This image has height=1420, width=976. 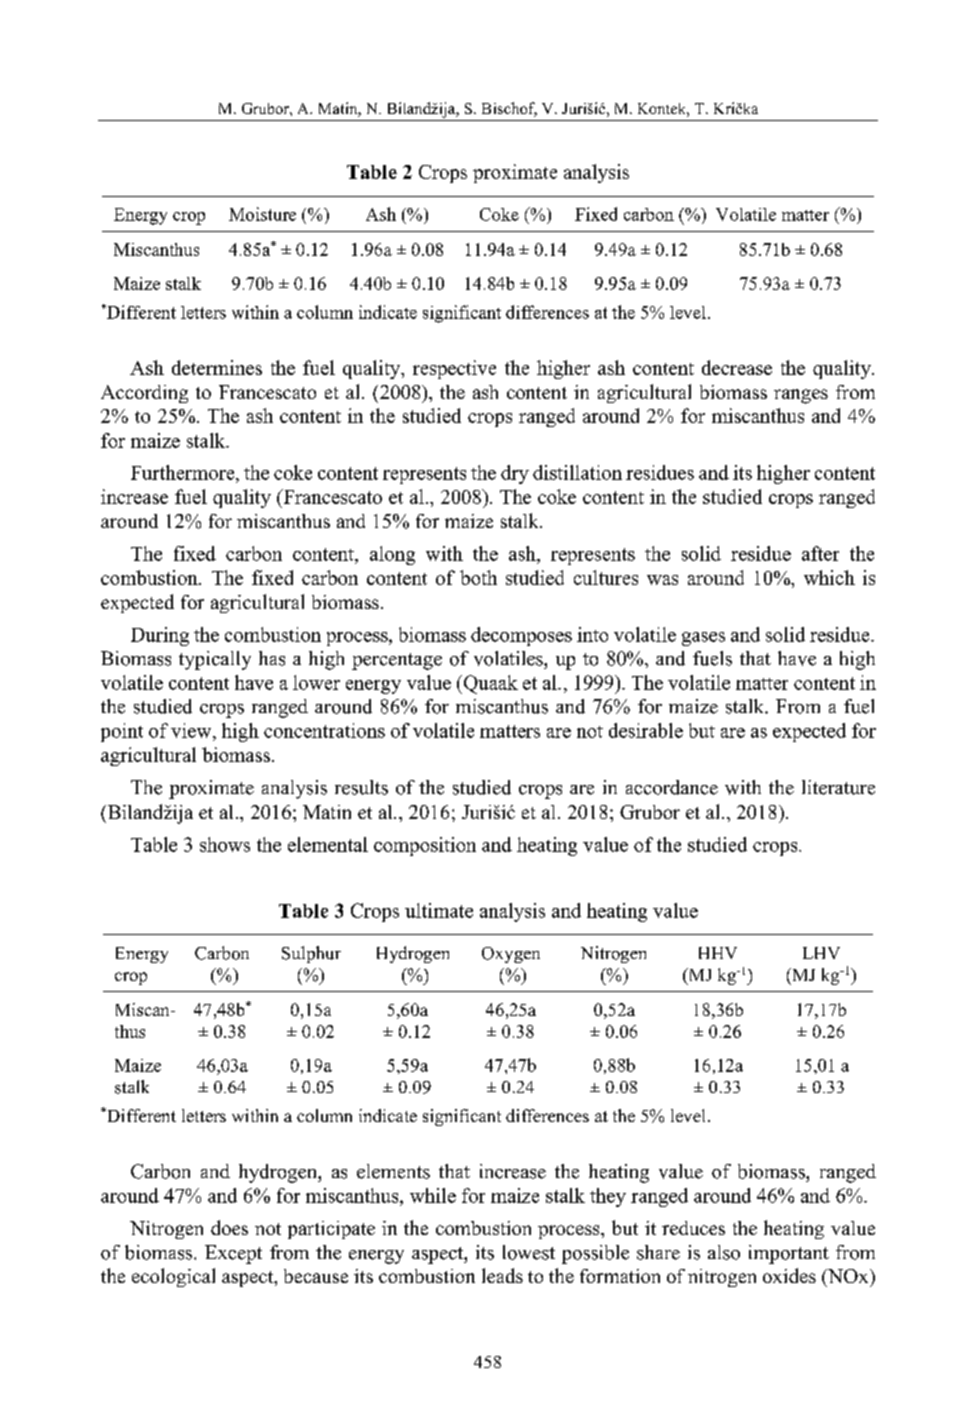 I want to click on shows, so click(x=225, y=844).
